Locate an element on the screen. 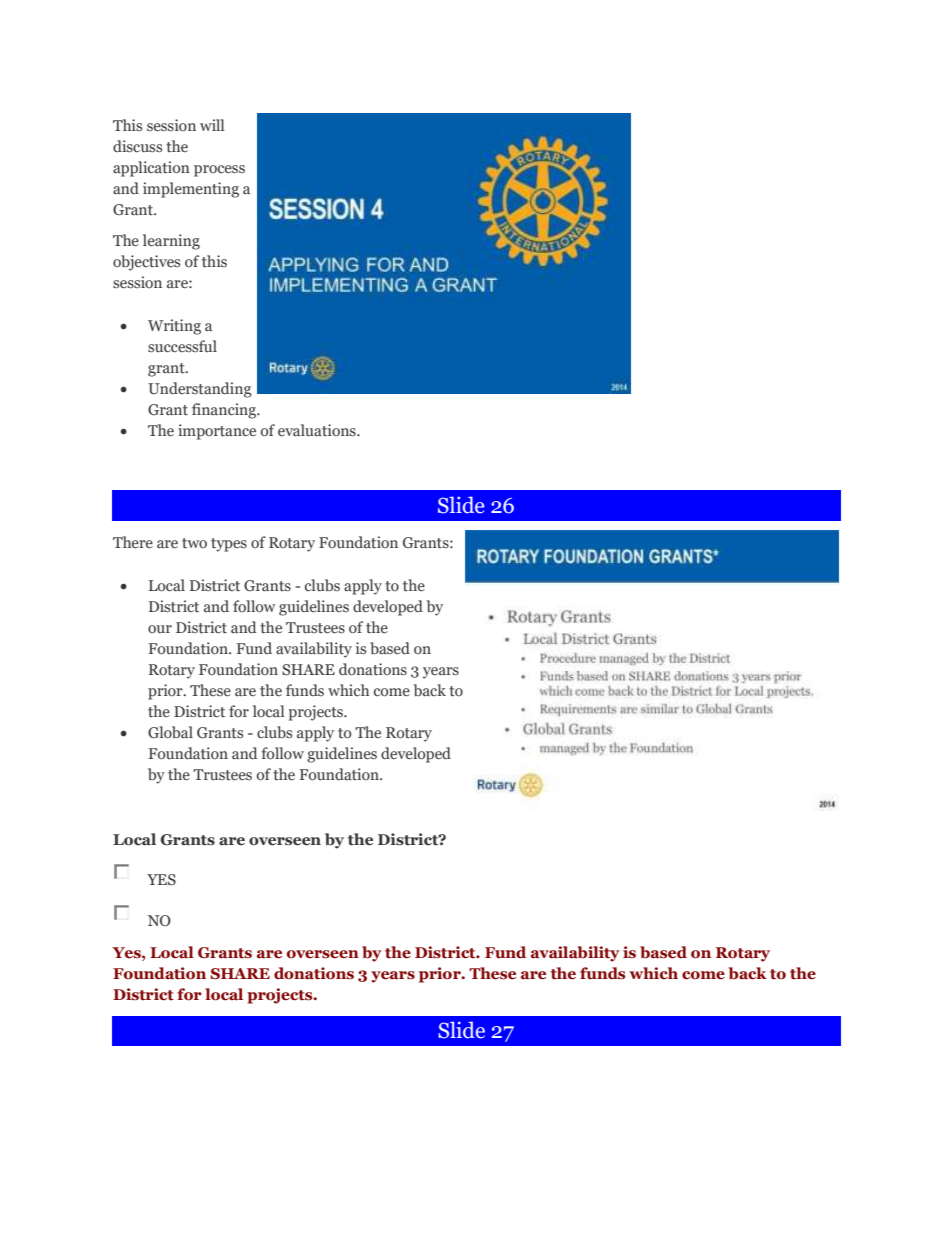 Image resolution: width=952 pixels, height=1233 pixels. types is located at coordinates (229, 545).
